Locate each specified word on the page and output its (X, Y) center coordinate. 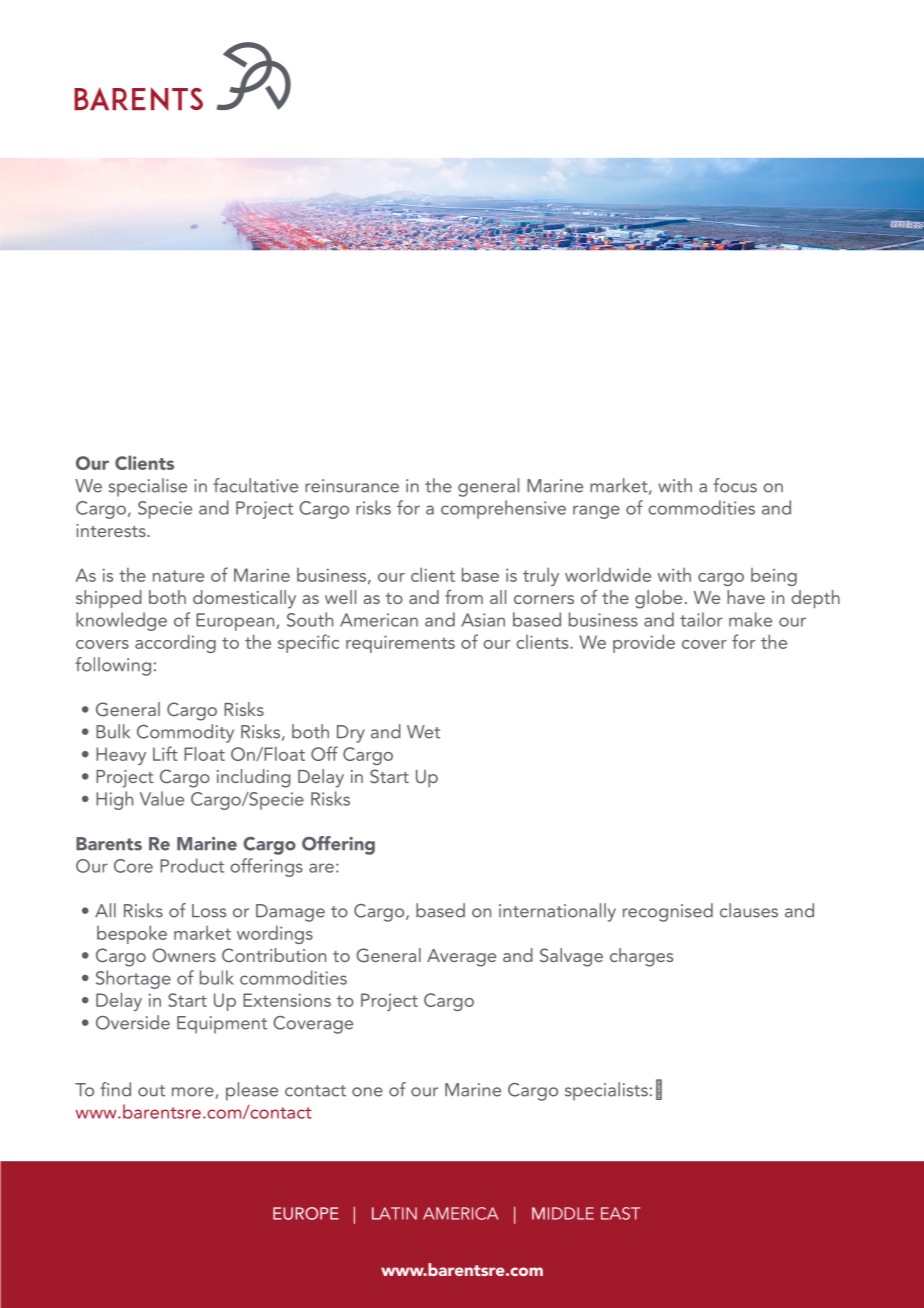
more (194, 1093)
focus (735, 485)
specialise (148, 487)
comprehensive (503, 509)
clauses (749, 910)
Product (192, 865)
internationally (557, 912)
